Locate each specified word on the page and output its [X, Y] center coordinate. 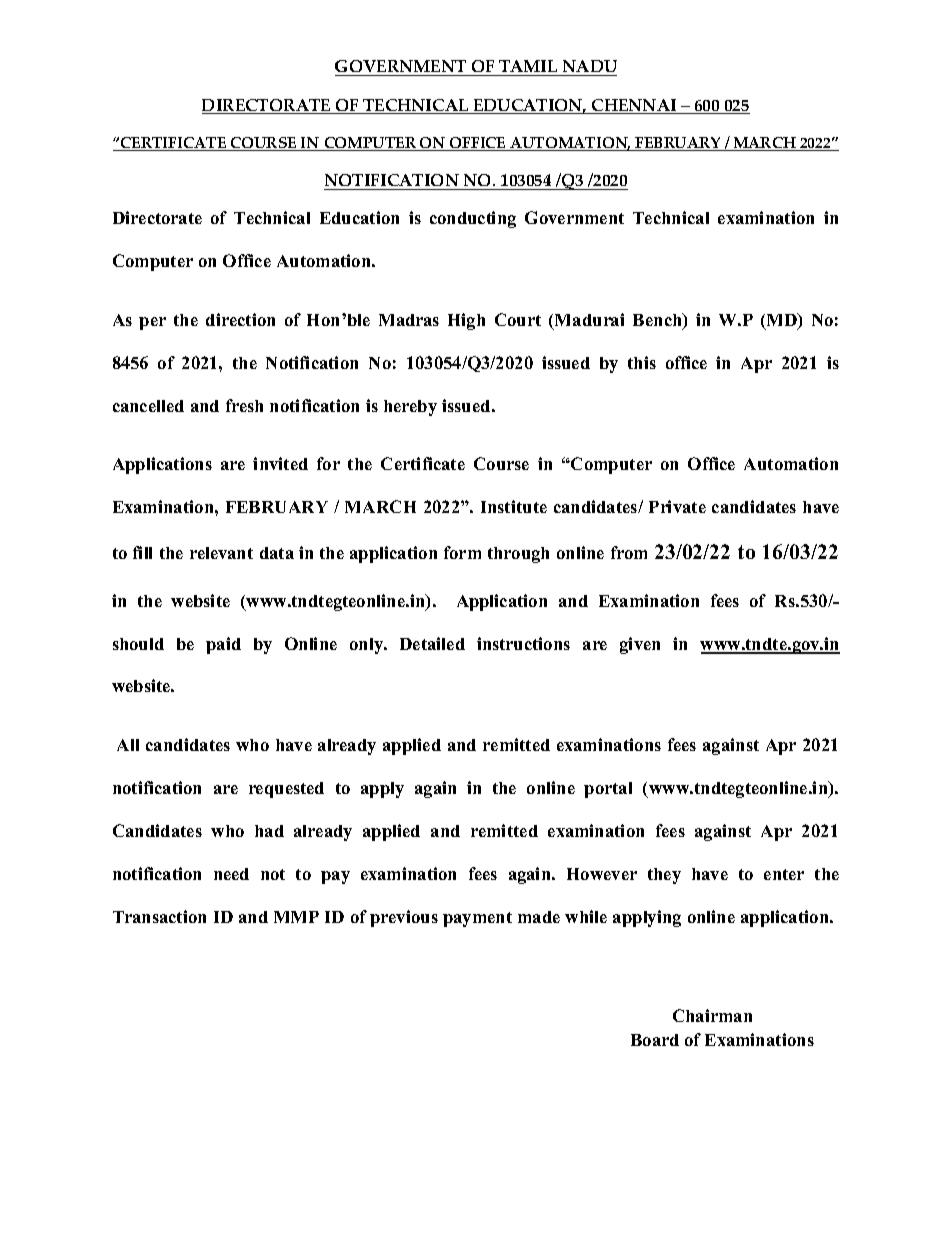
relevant [221, 553]
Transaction [159, 916]
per [152, 323]
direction [240, 319]
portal [608, 790]
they [664, 876]
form [462, 552]
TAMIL [528, 68]
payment [477, 919]
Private [677, 506]
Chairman [712, 1015]
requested [286, 790]
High [466, 321]
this [642, 362]
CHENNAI [634, 106]
